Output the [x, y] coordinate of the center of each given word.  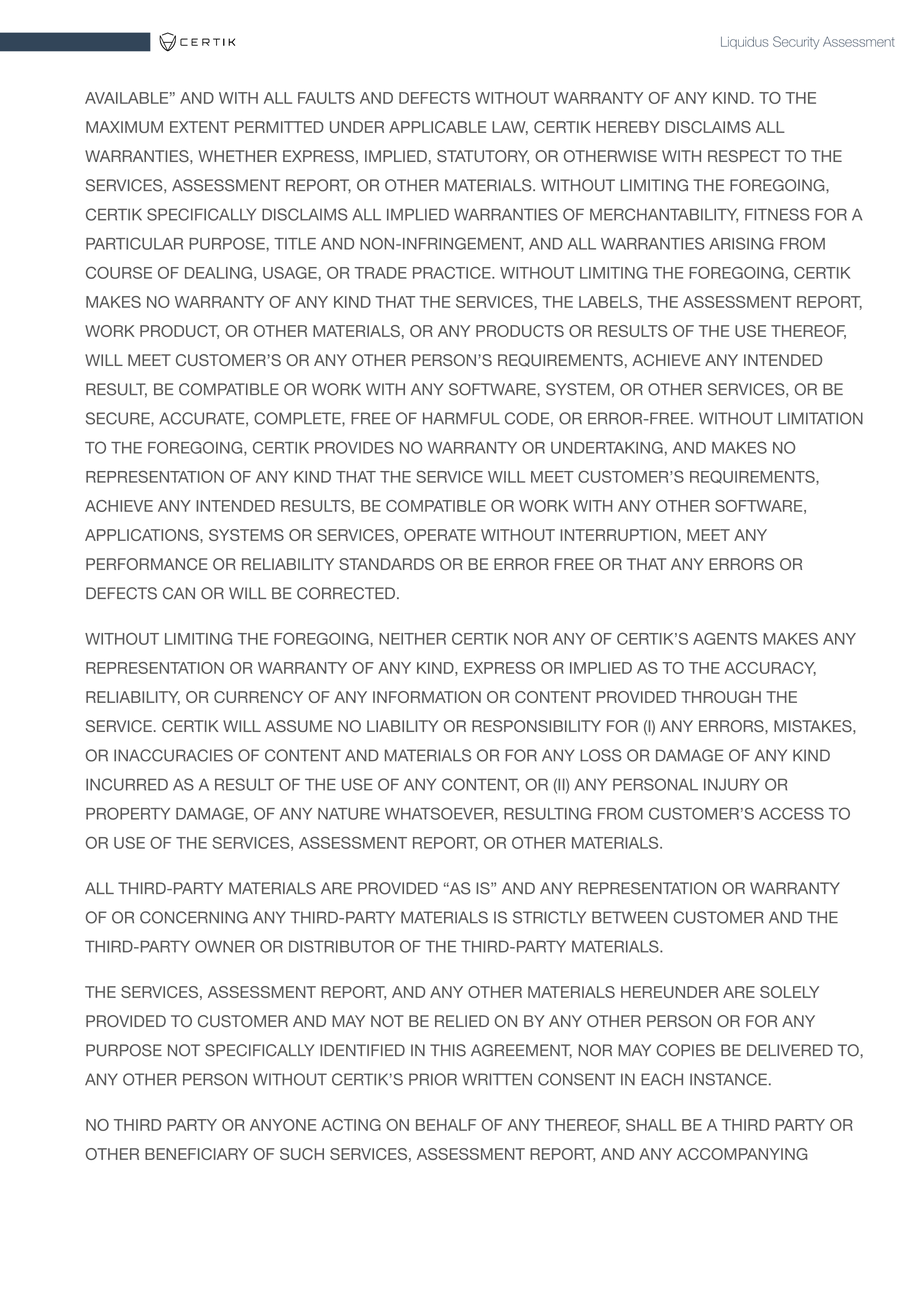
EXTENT [199, 127]
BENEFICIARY [196, 1154]
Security [796, 42]
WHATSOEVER [440, 814]
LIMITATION [820, 418]
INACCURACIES [173, 755]
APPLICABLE [437, 127]
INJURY [732, 784]
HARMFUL [461, 418]
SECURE [119, 418]
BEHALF [446, 1125]
